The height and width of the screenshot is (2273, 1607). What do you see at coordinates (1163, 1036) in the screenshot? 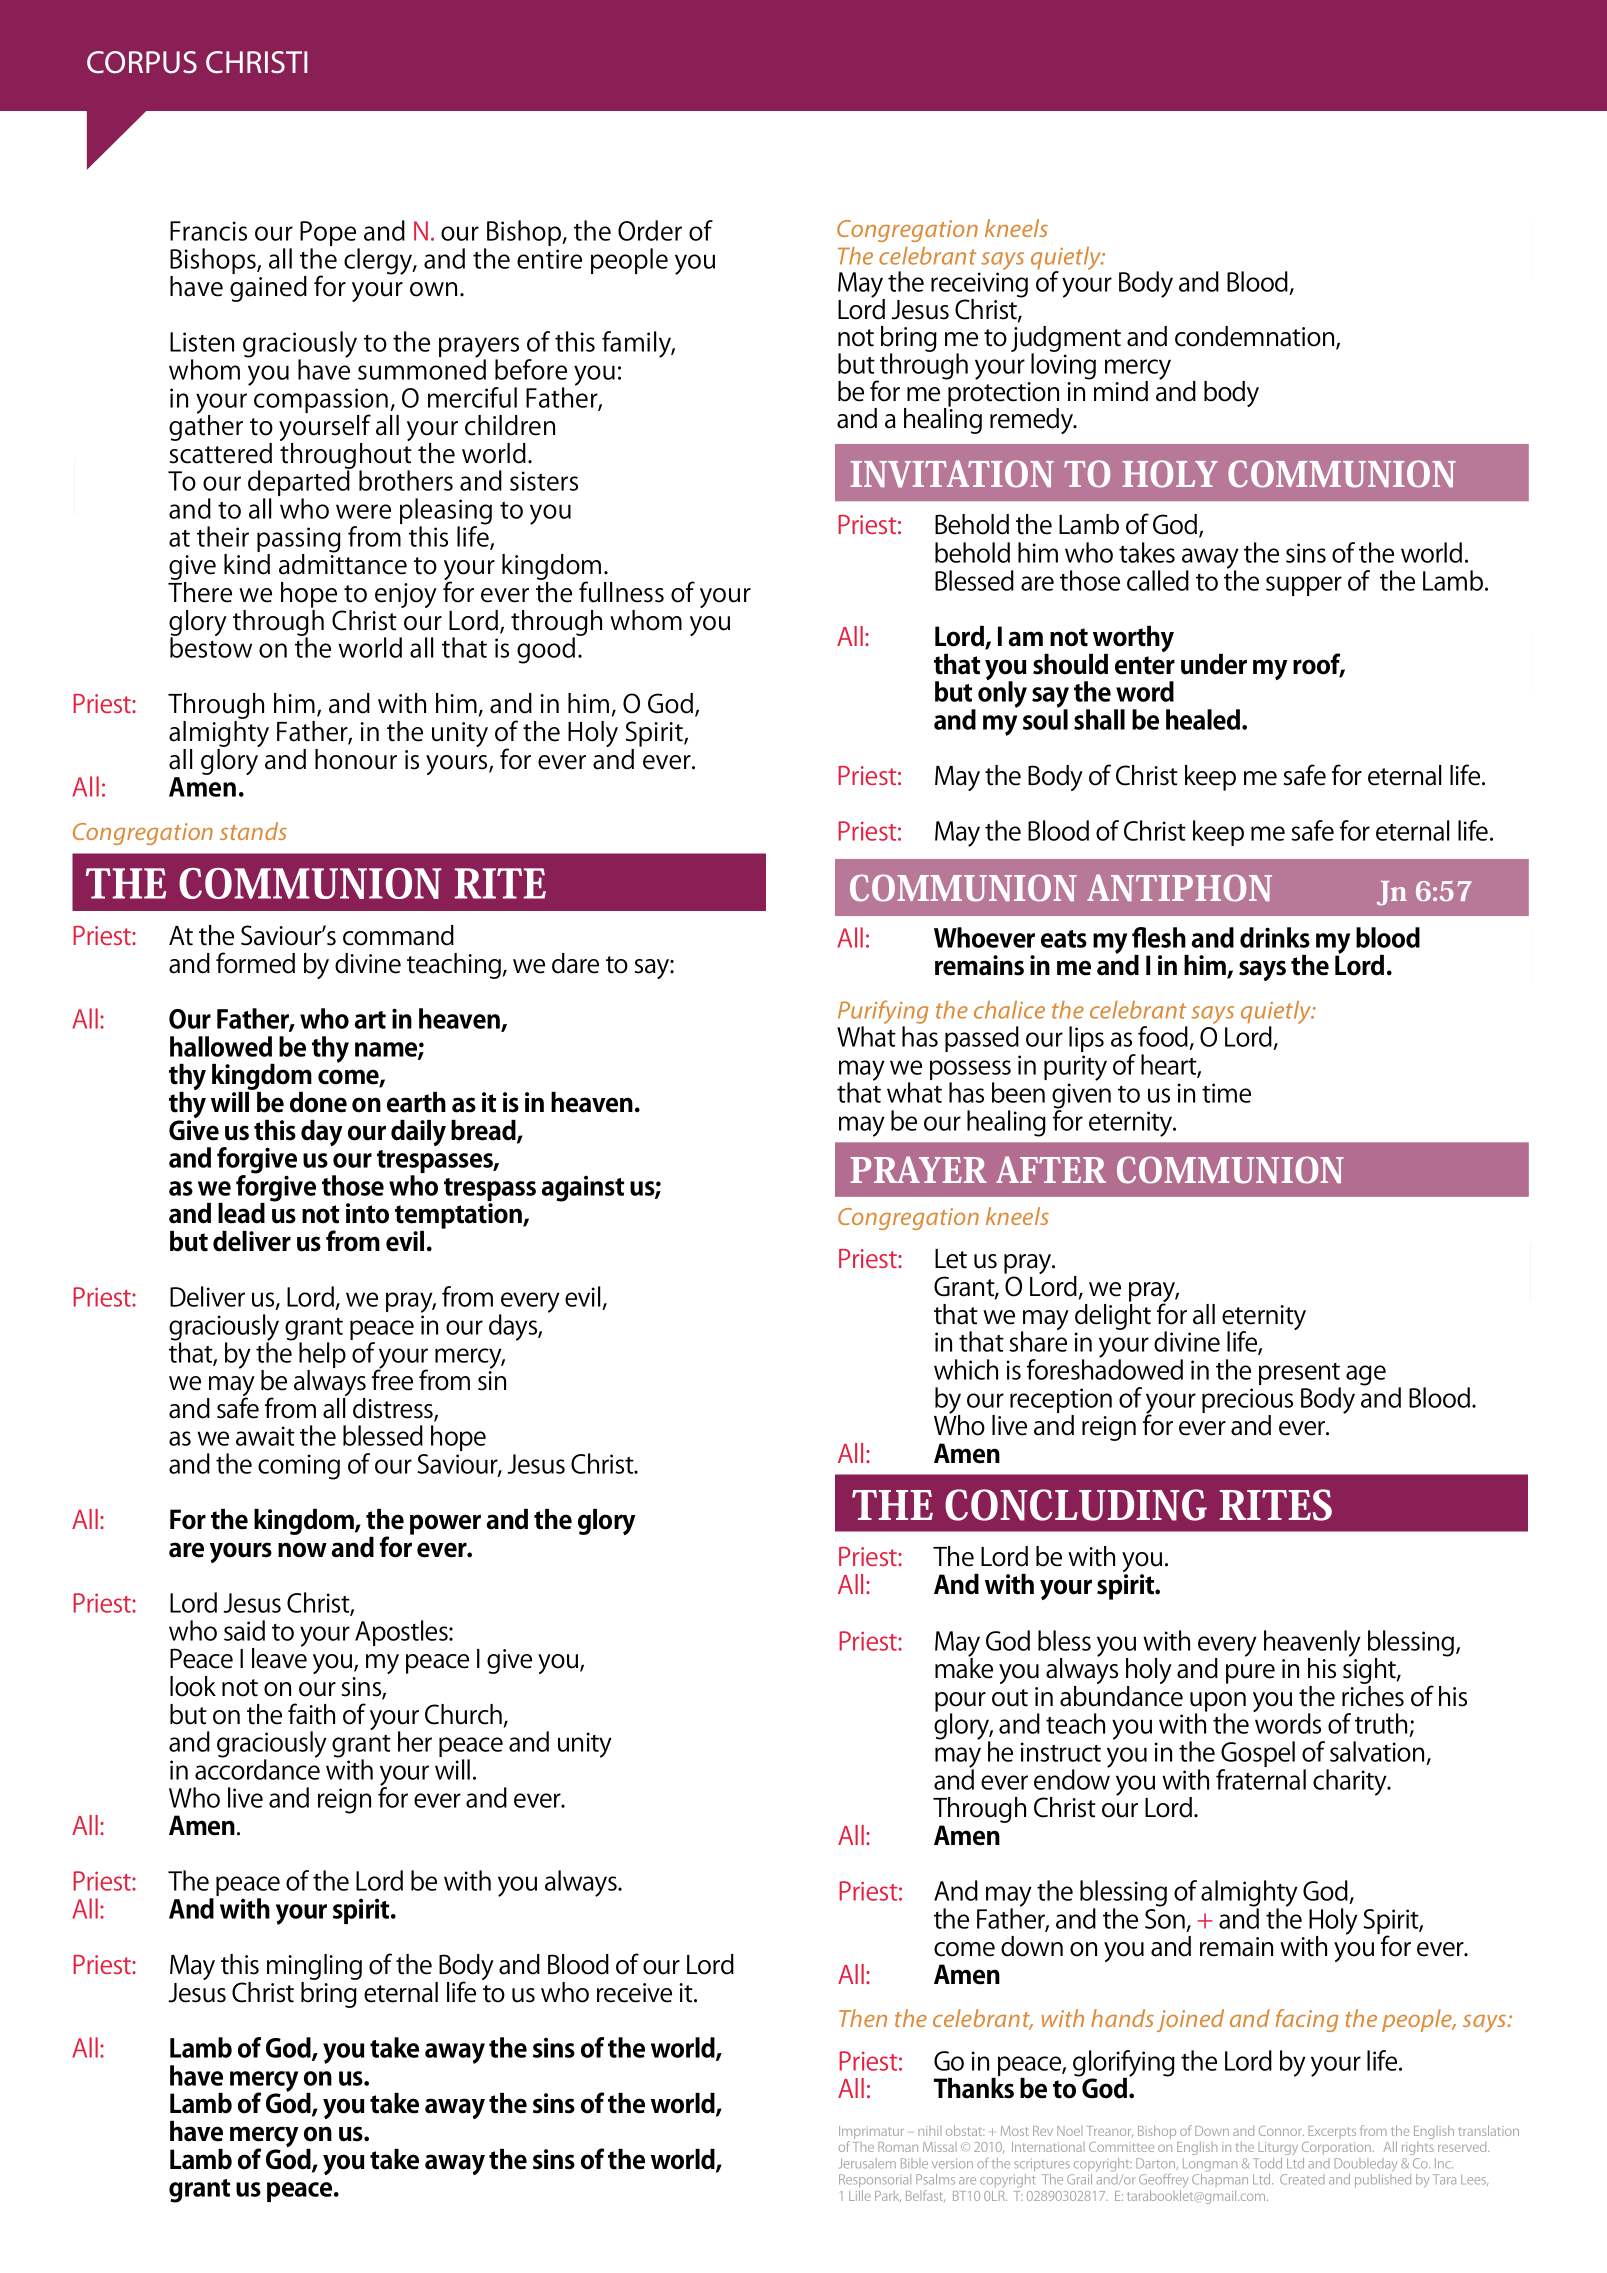
I see `food` at bounding box center [1163, 1036].
